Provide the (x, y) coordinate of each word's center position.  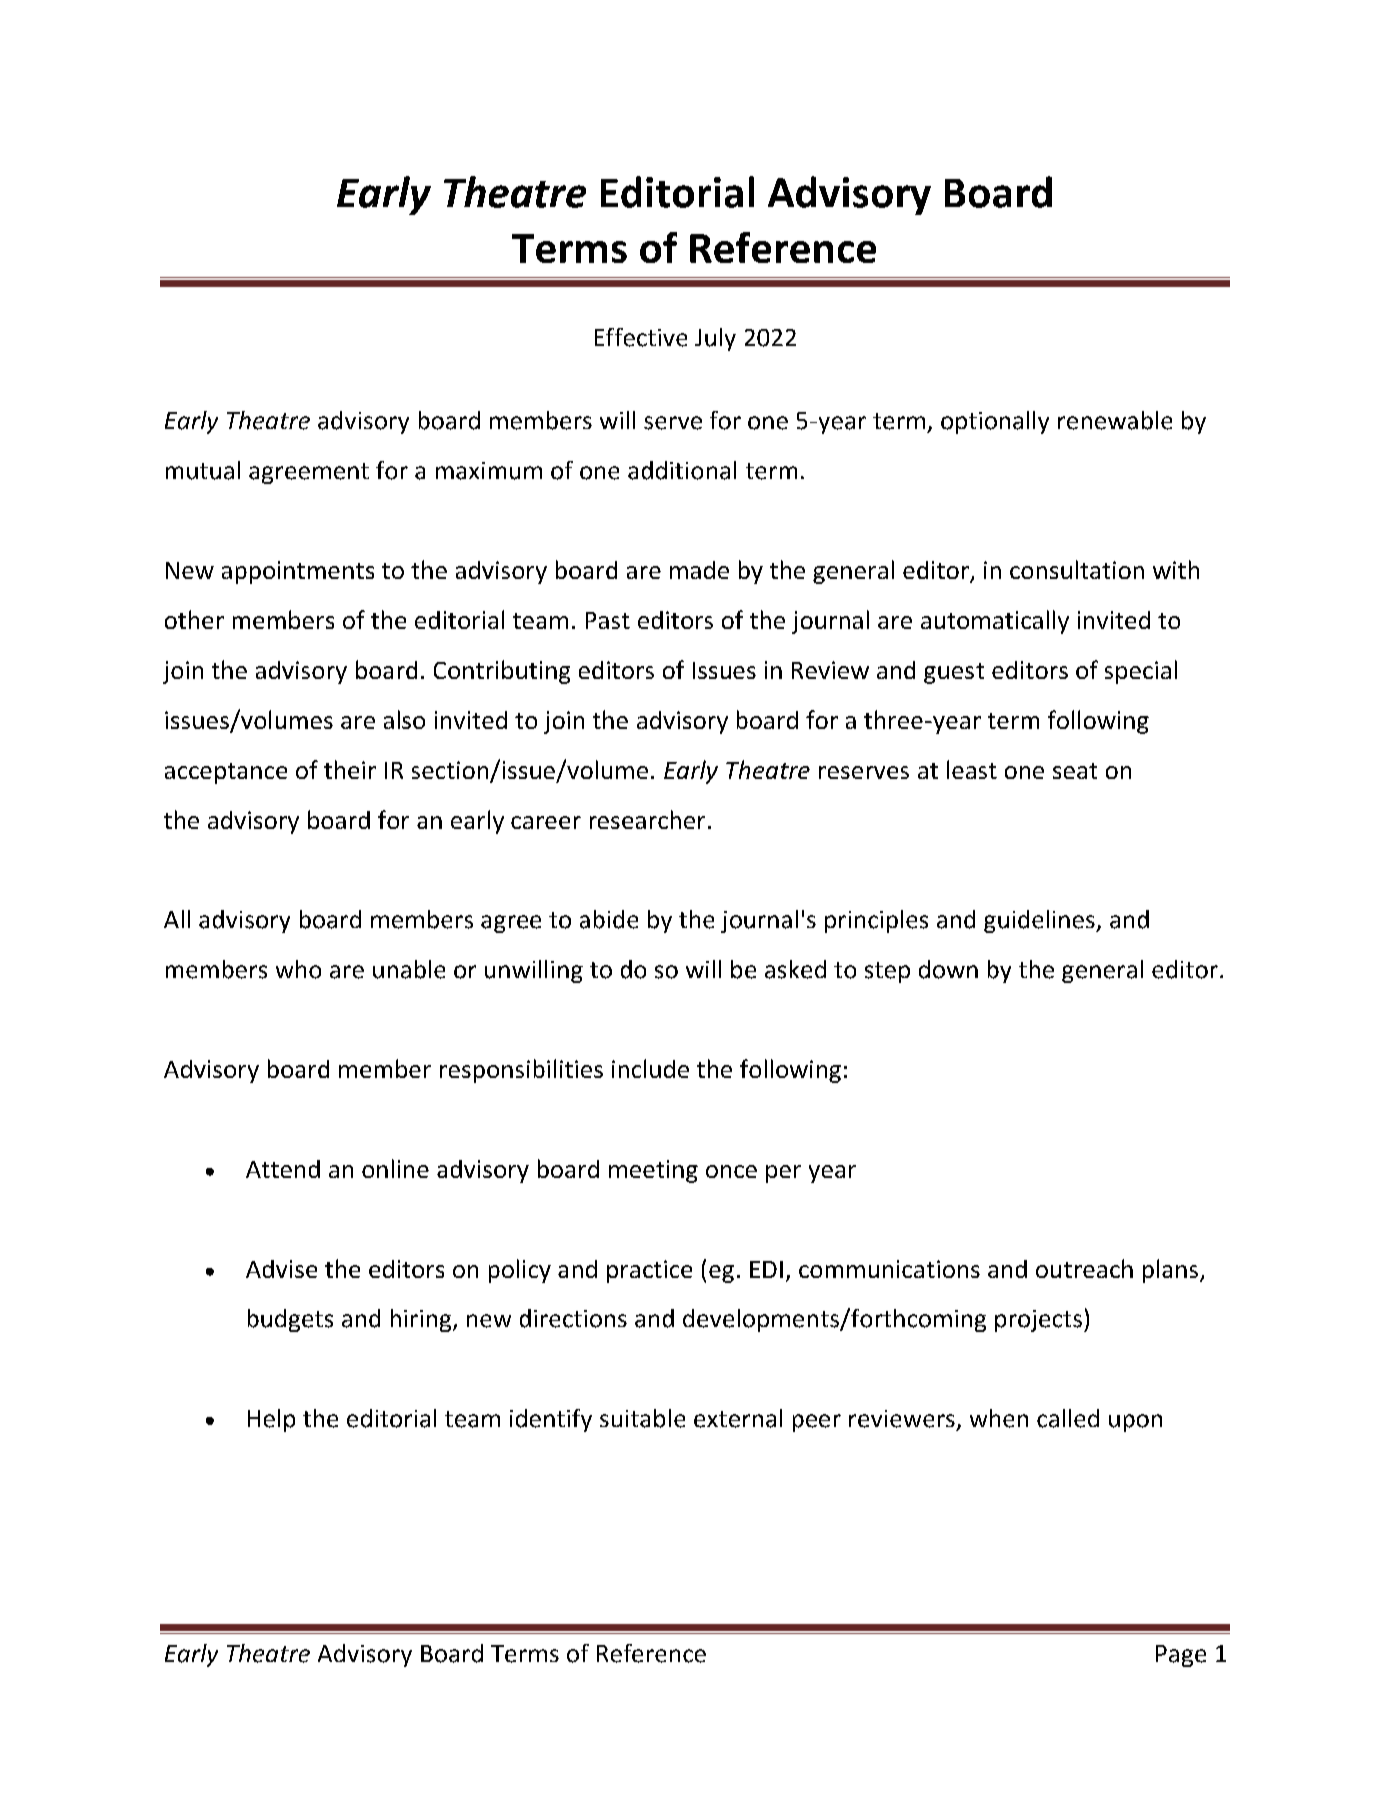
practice (649, 1271)
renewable (1115, 420)
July (715, 339)
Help (271, 1420)
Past (608, 620)
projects (1038, 1321)
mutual (203, 470)
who (298, 969)
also (404, 719)
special (1141, 672)
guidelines (1040, 921)
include (650, 1068)
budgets (290, 1320)
